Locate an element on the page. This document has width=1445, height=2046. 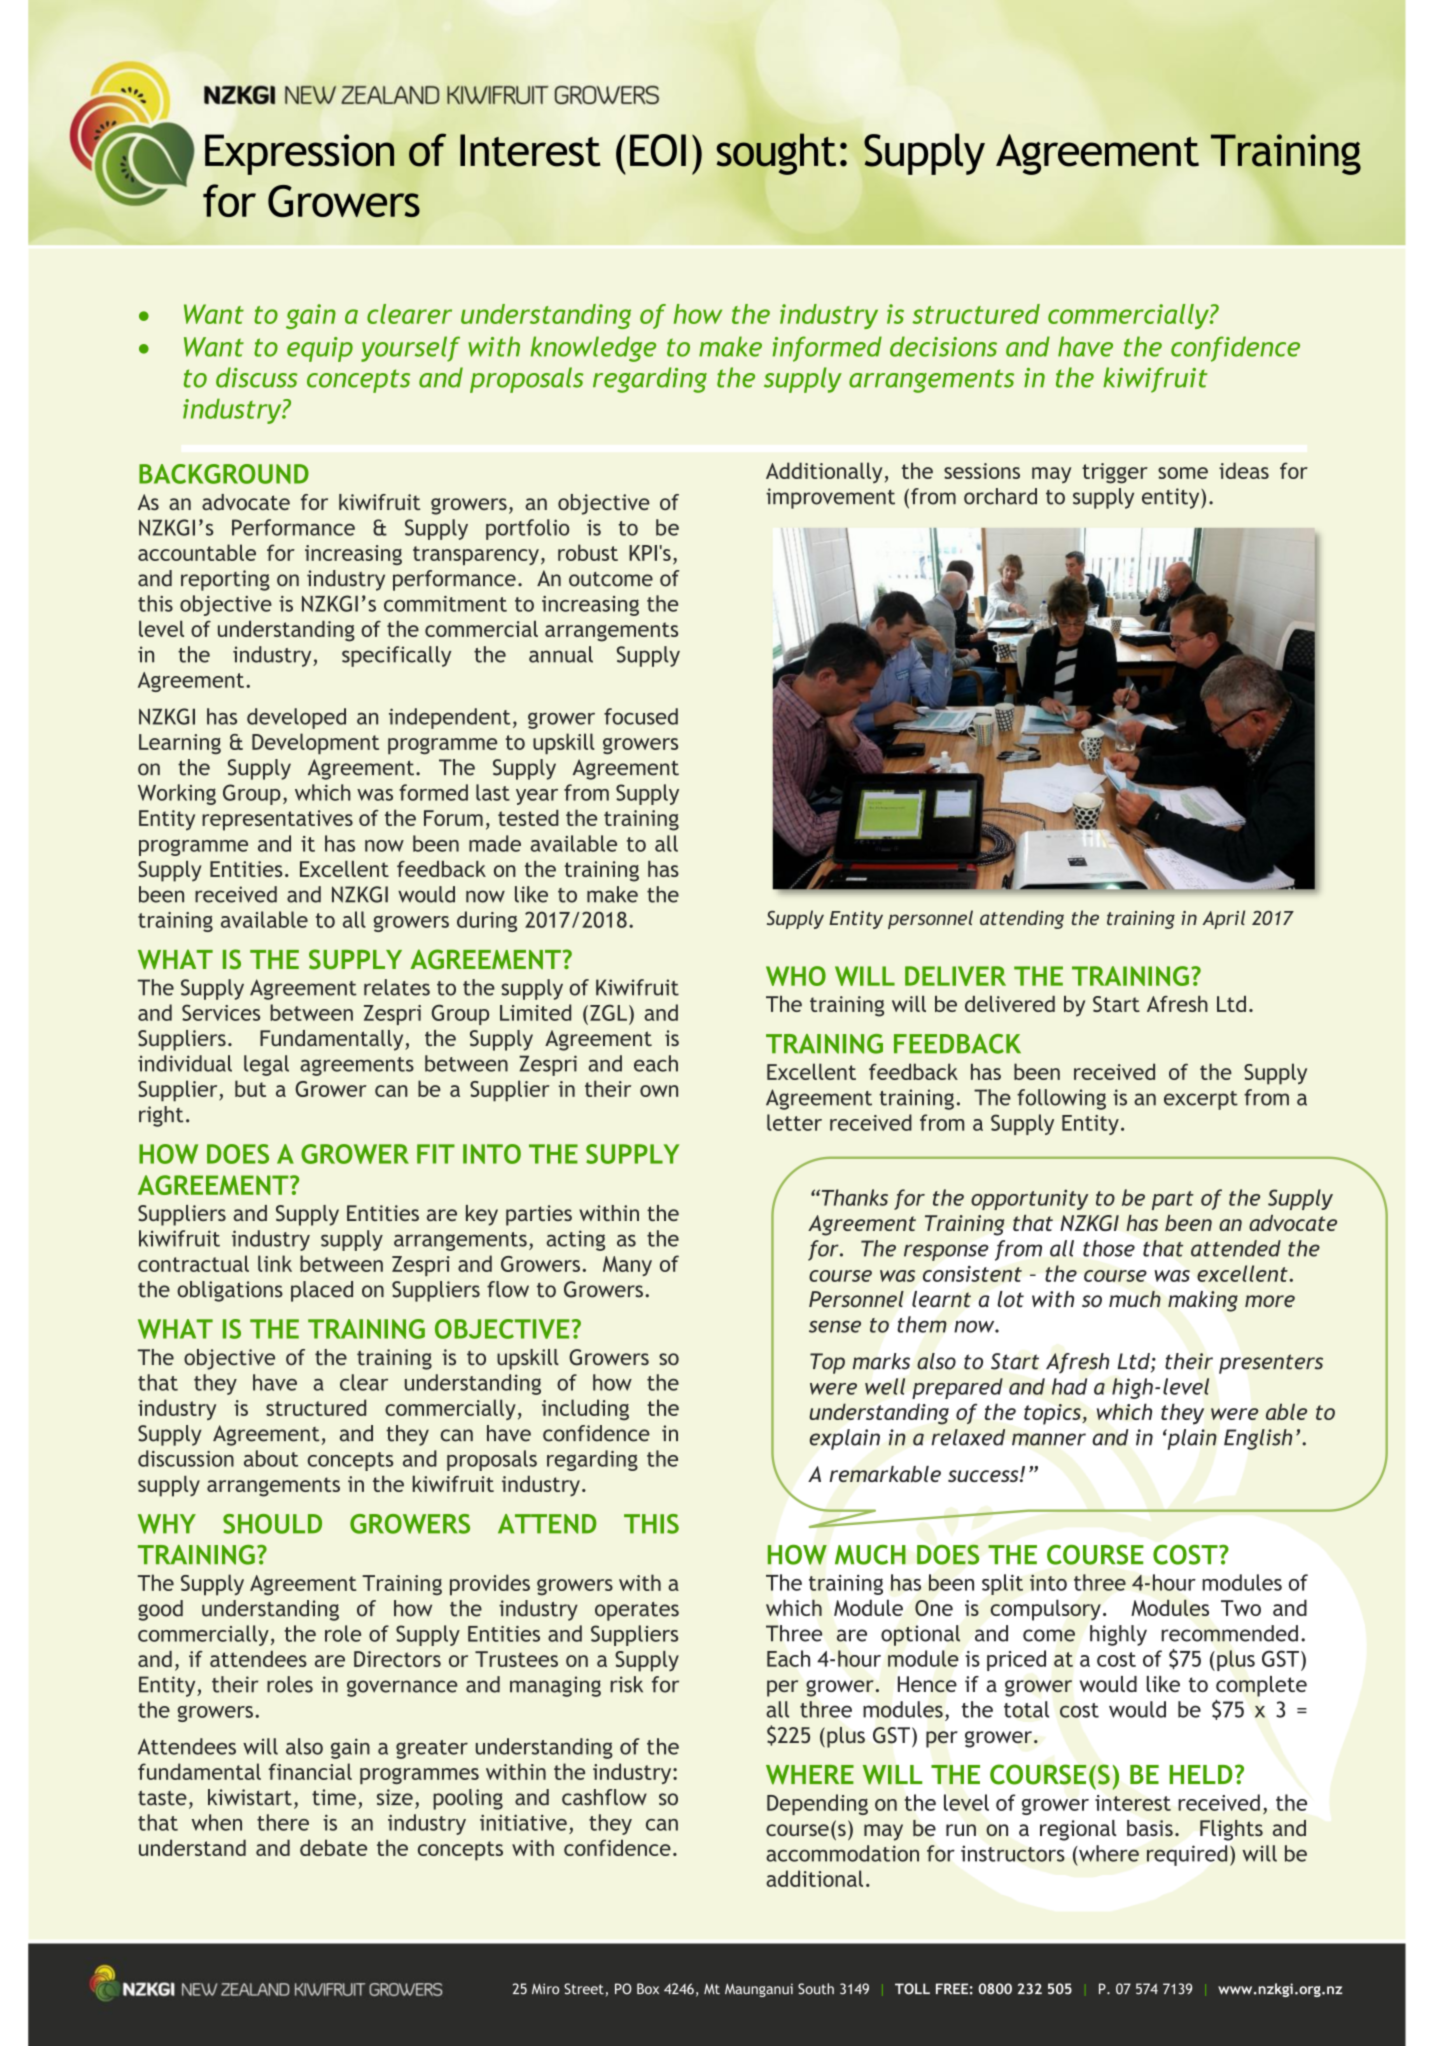
sense is located at coordinates (835, 1326).
